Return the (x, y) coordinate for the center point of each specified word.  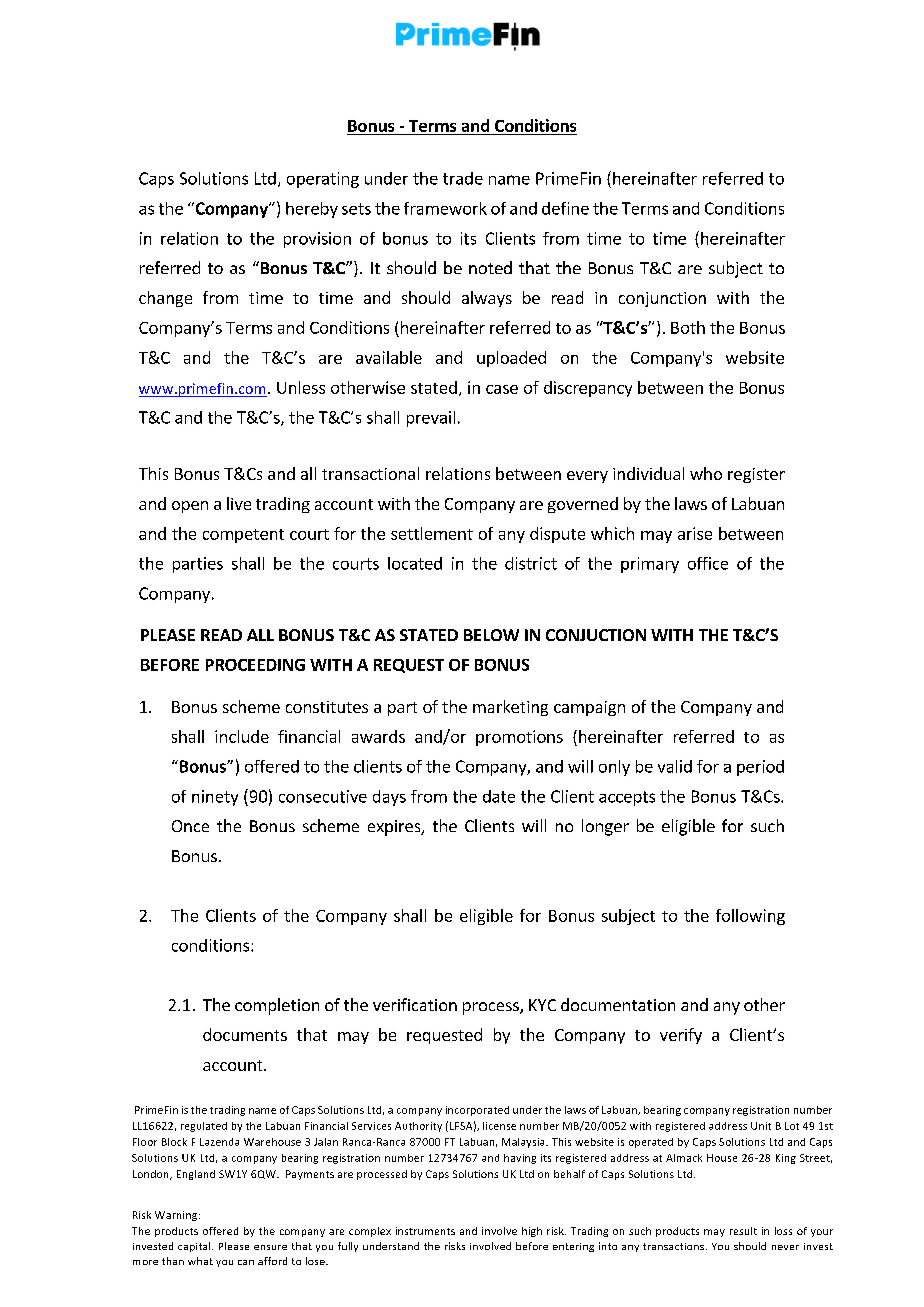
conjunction (662, 299)
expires (395, 828)
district (531, 563)
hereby (312, 210)
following (750, 917)
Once (190, 826)
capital (195, 1247)
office (708, 563)
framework (445, 208)
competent (243, 536)
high (532, 1232)
